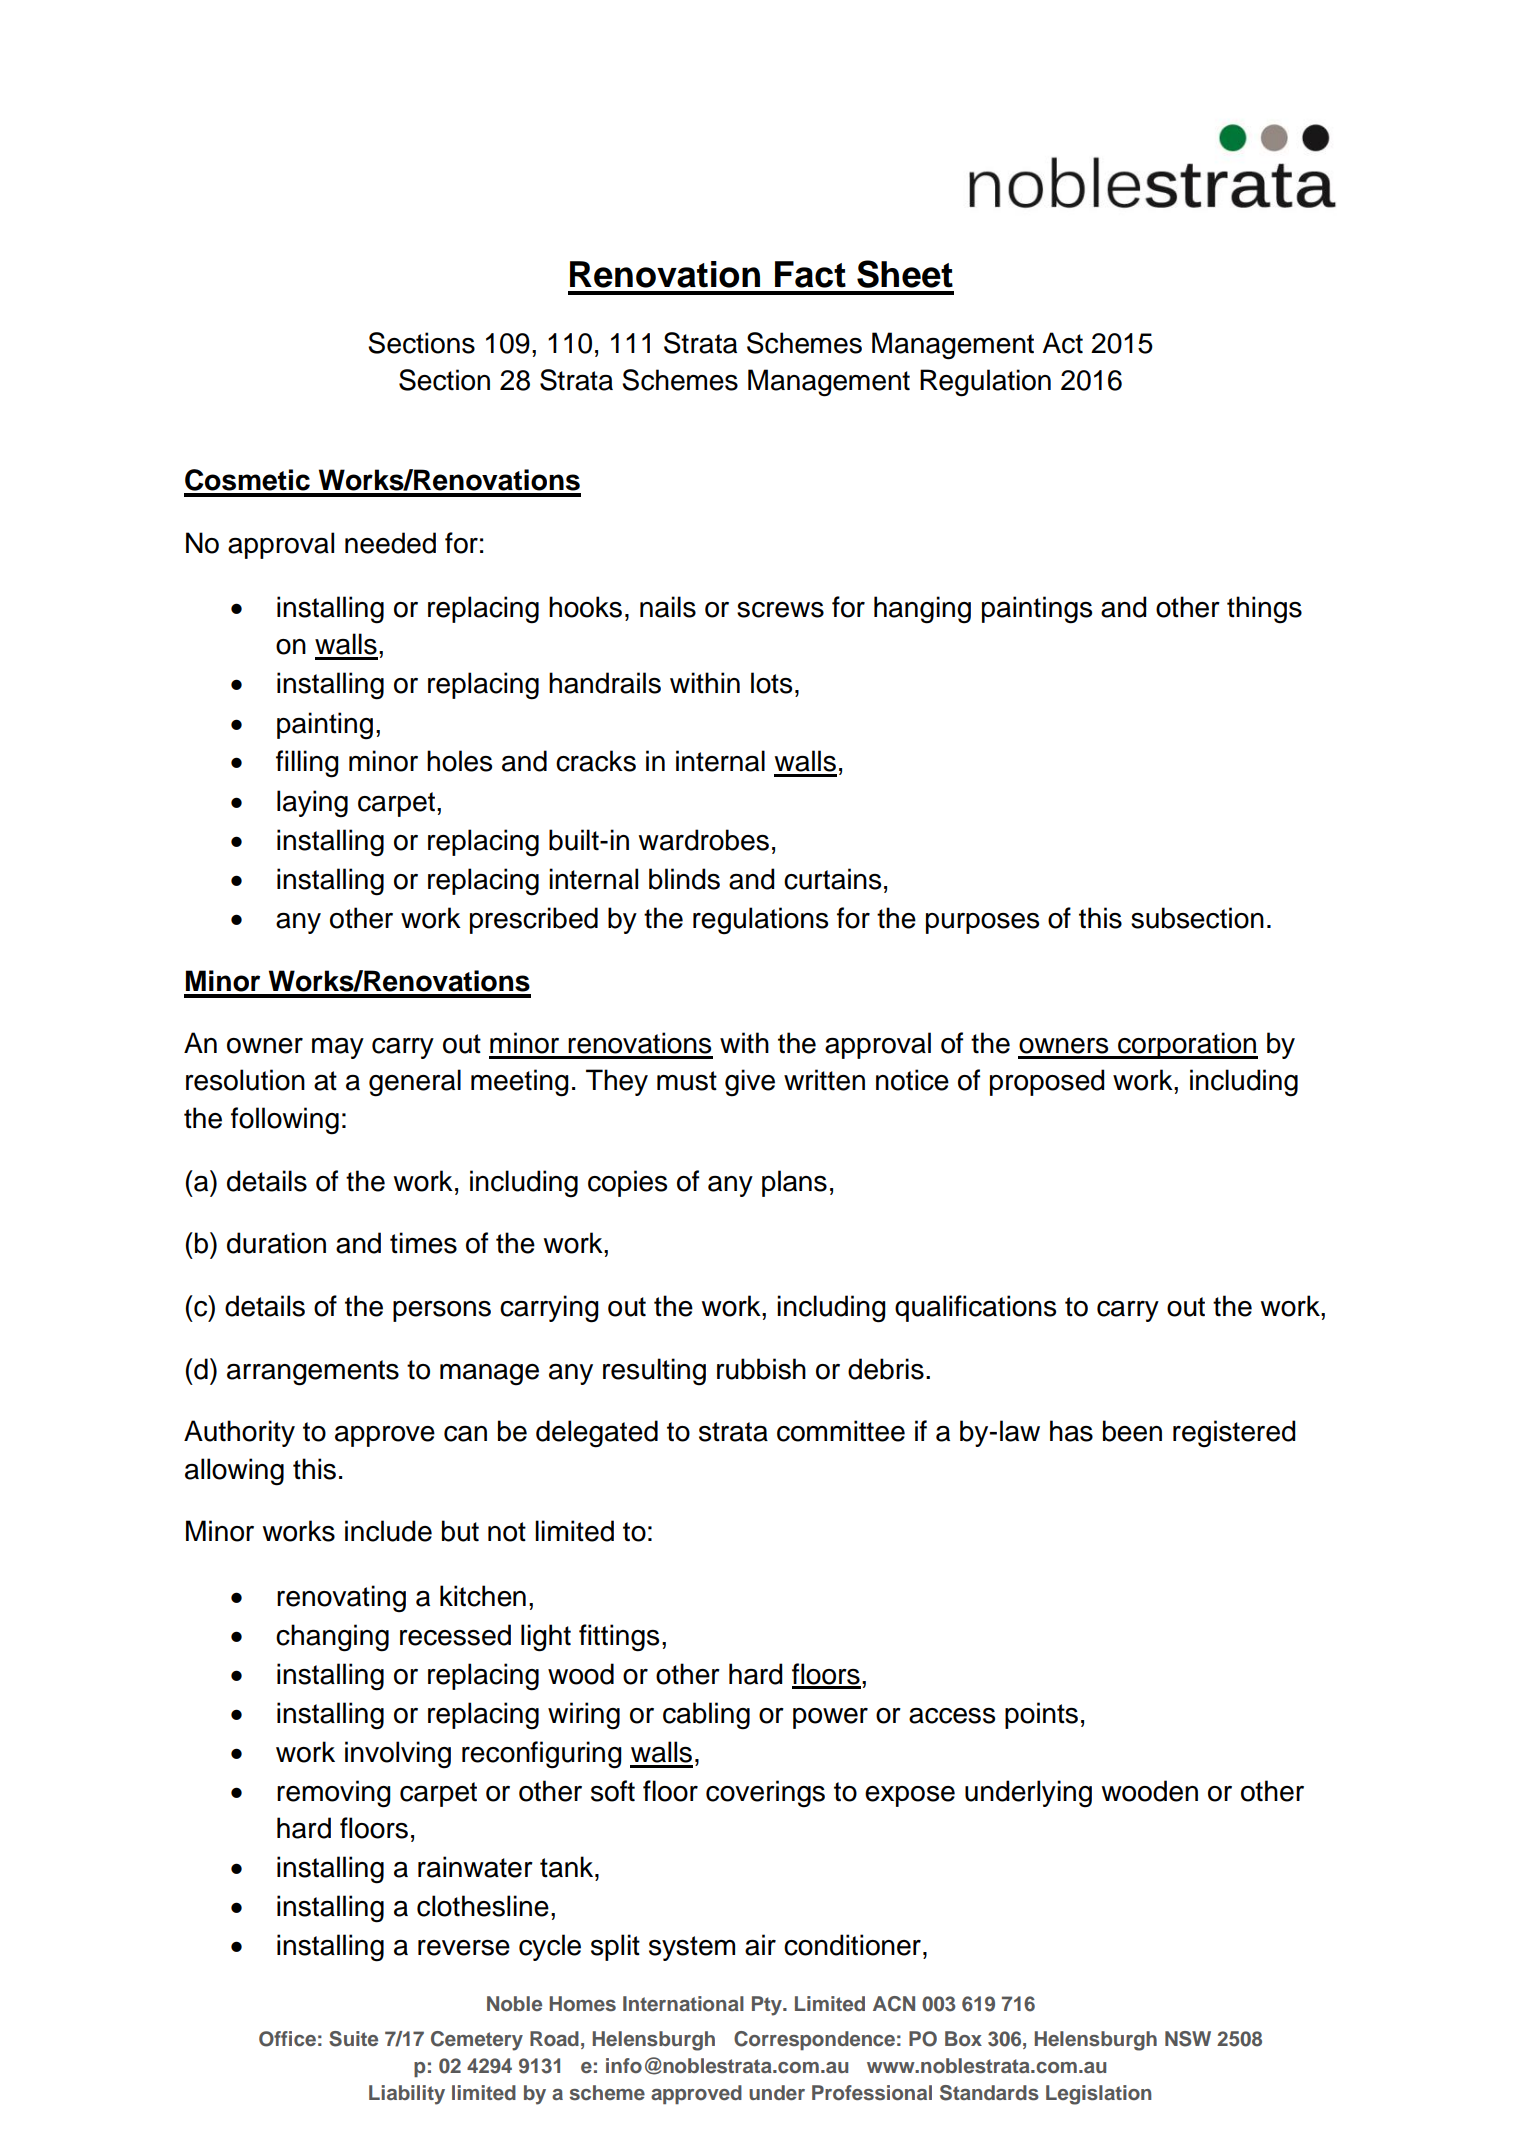 The width and height of the document is (1521, 2151). I want to click on Suite, so click(353, 2039).
